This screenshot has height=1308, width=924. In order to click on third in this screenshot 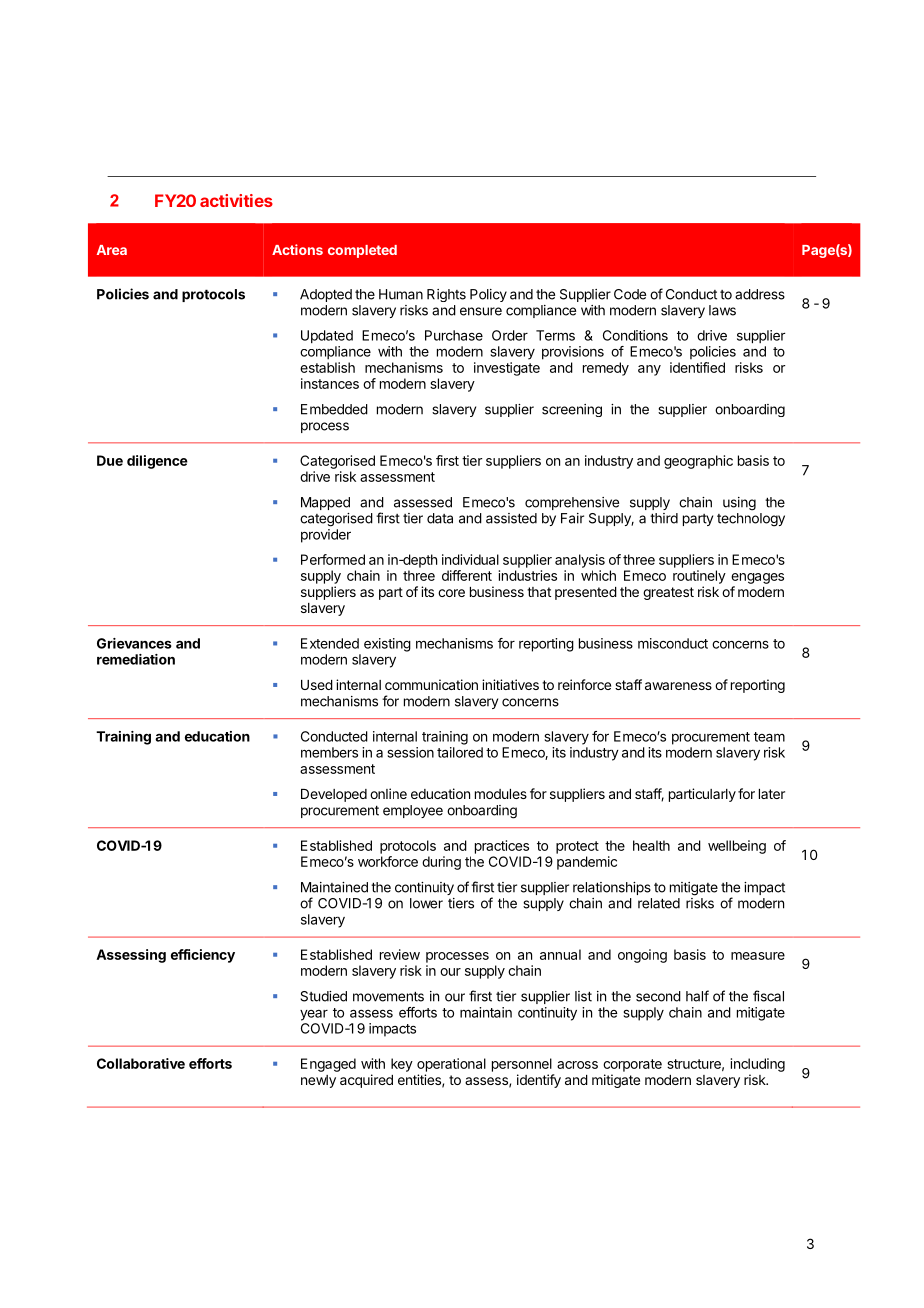, I will do `click(664, 518)`.
